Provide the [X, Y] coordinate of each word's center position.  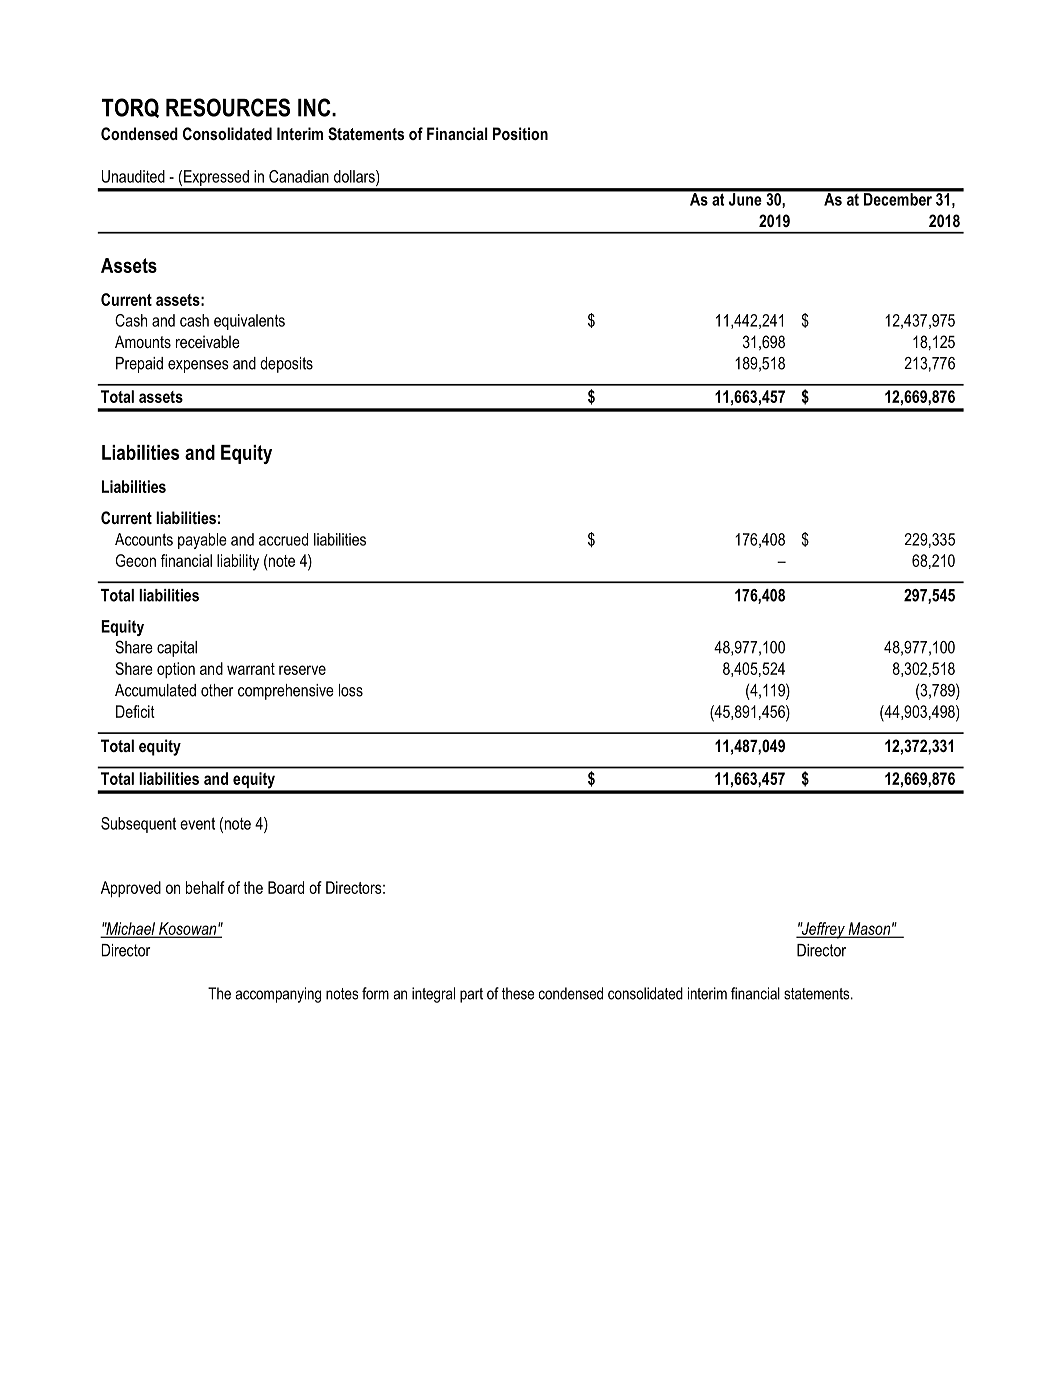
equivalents [249, 322]
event [197, 823]
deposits [286, 365]
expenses [198, 366]
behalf [205, 887]
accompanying [278, 995]
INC [315, 107]
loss [351, 690]
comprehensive [286, 692]
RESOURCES [228, 107]
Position [520, 133]
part [471, 995]
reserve [302, 670]
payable [202, 541]
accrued [283, 539]
